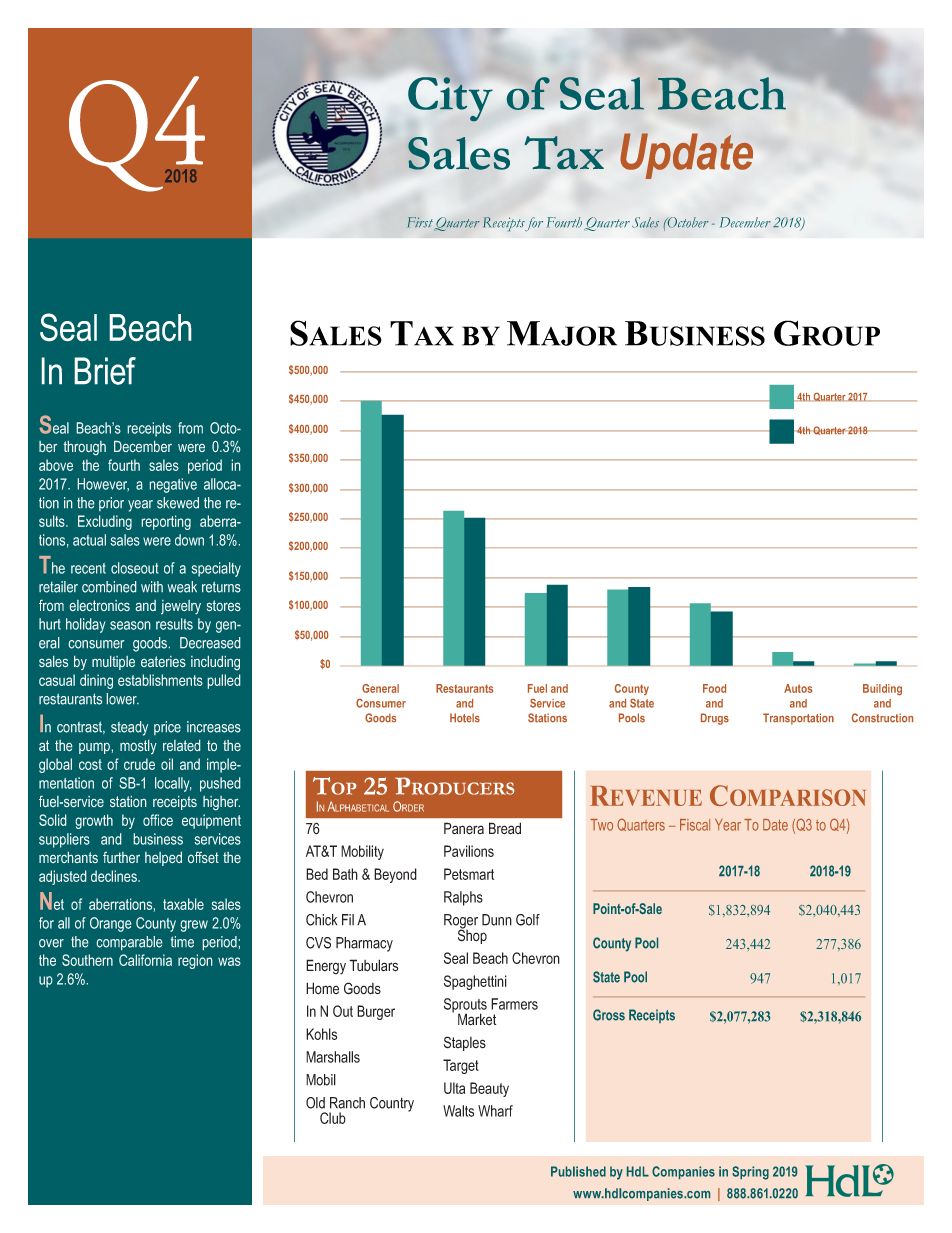 The width and height of the screenshot is (952, 1233). Describe the element at coordinates (105, 371) in the screenshot. I see `Brief` at that location.
